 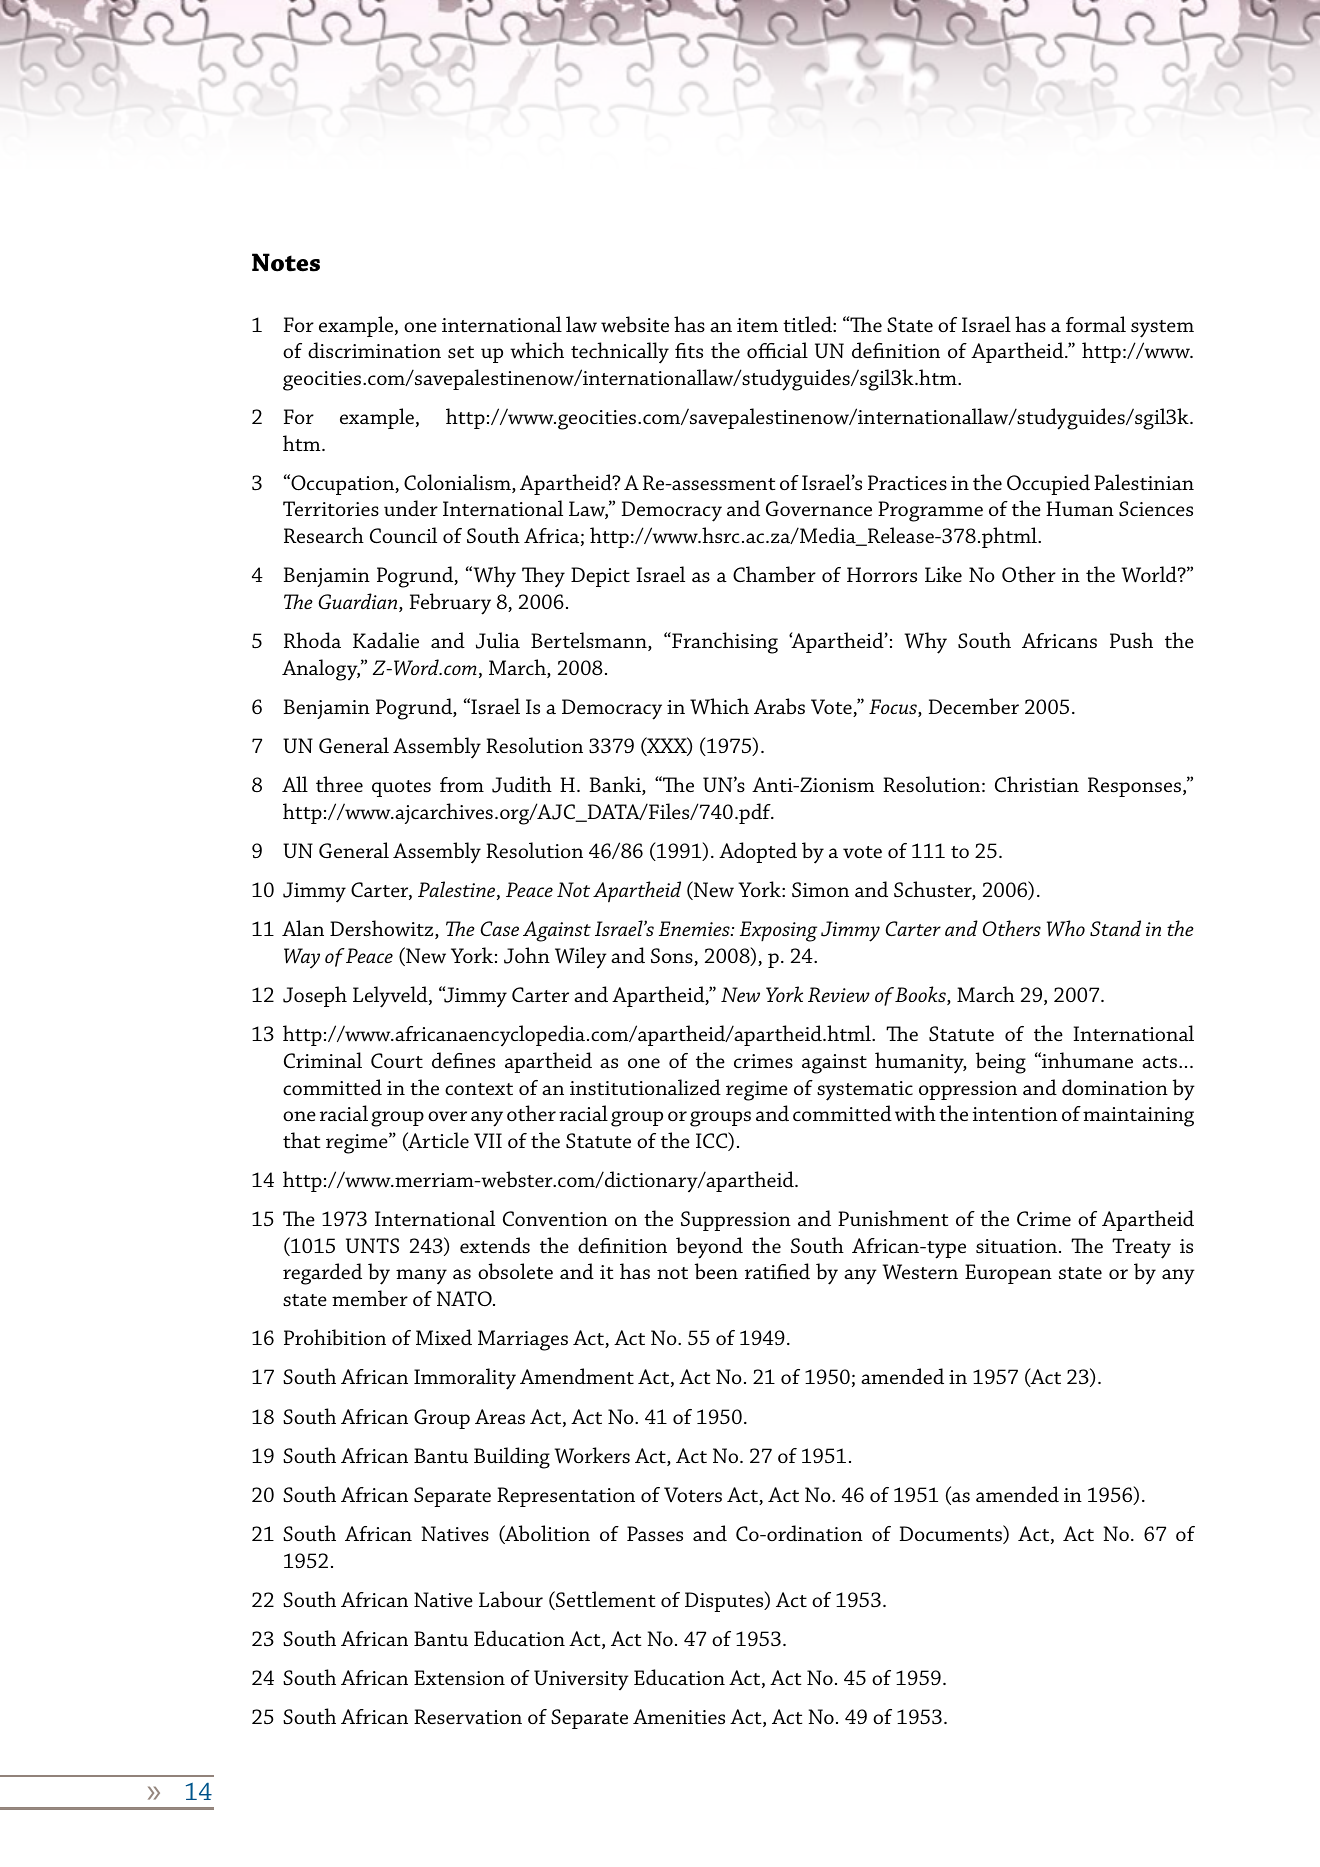 What do you see at coordinates (383, 929) in the image?
I see `Dershowitz` at bounding box center [383, 929].
